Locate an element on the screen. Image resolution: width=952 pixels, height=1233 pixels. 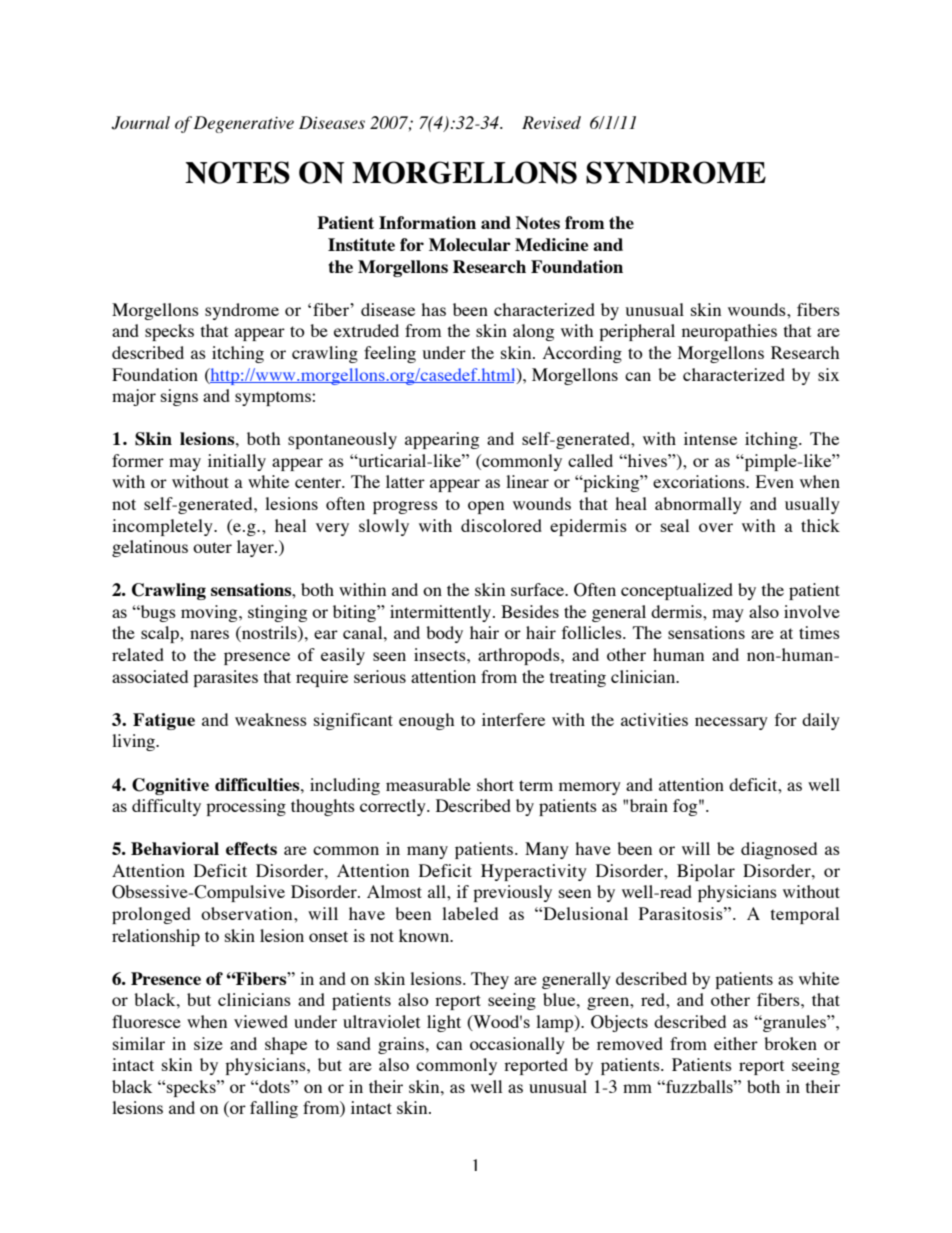
size is located at coordinates (208, 1043).
